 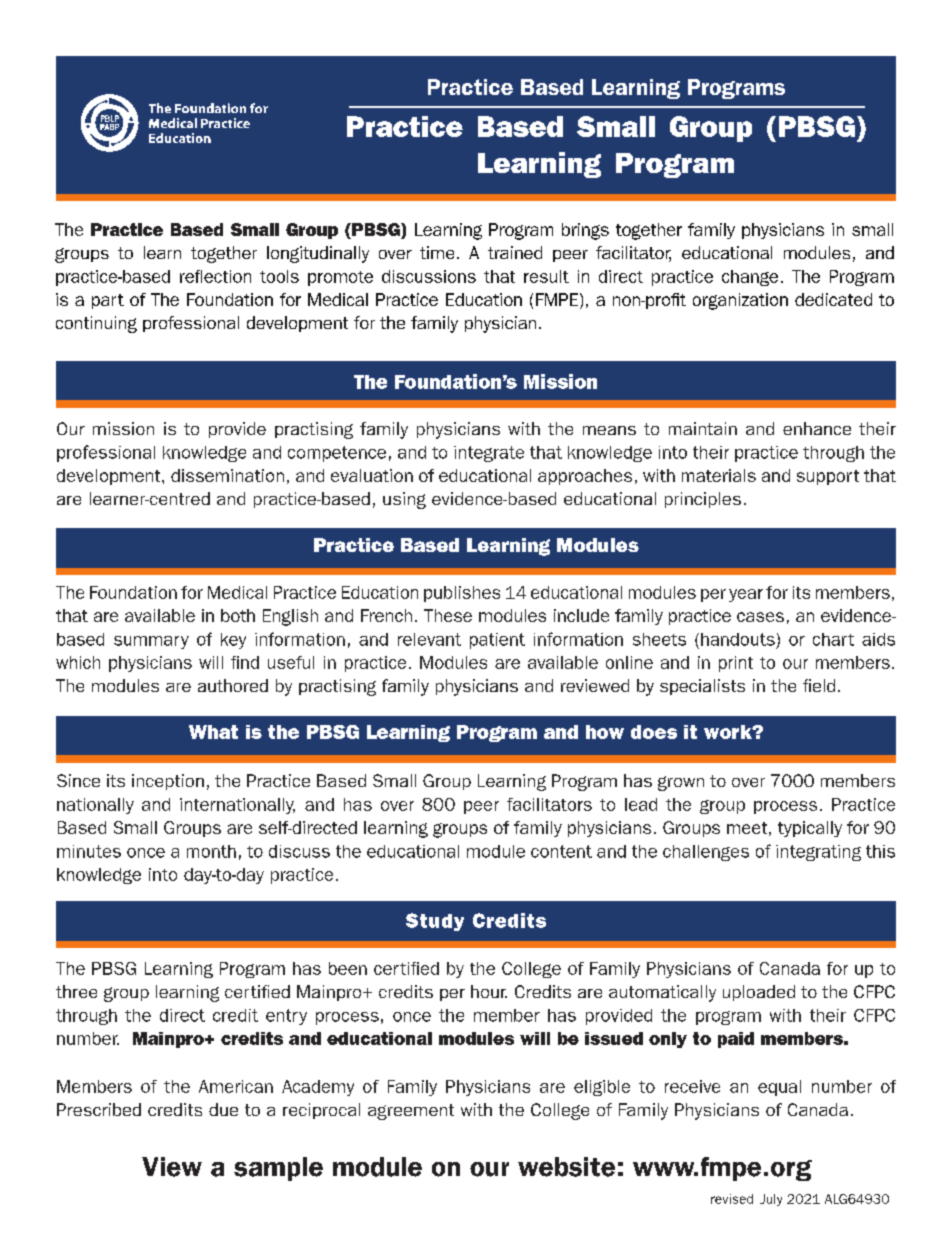 What do you see at coordinates (497, 641) in the image?
I see `patient` at bounding box center [497, 641].
